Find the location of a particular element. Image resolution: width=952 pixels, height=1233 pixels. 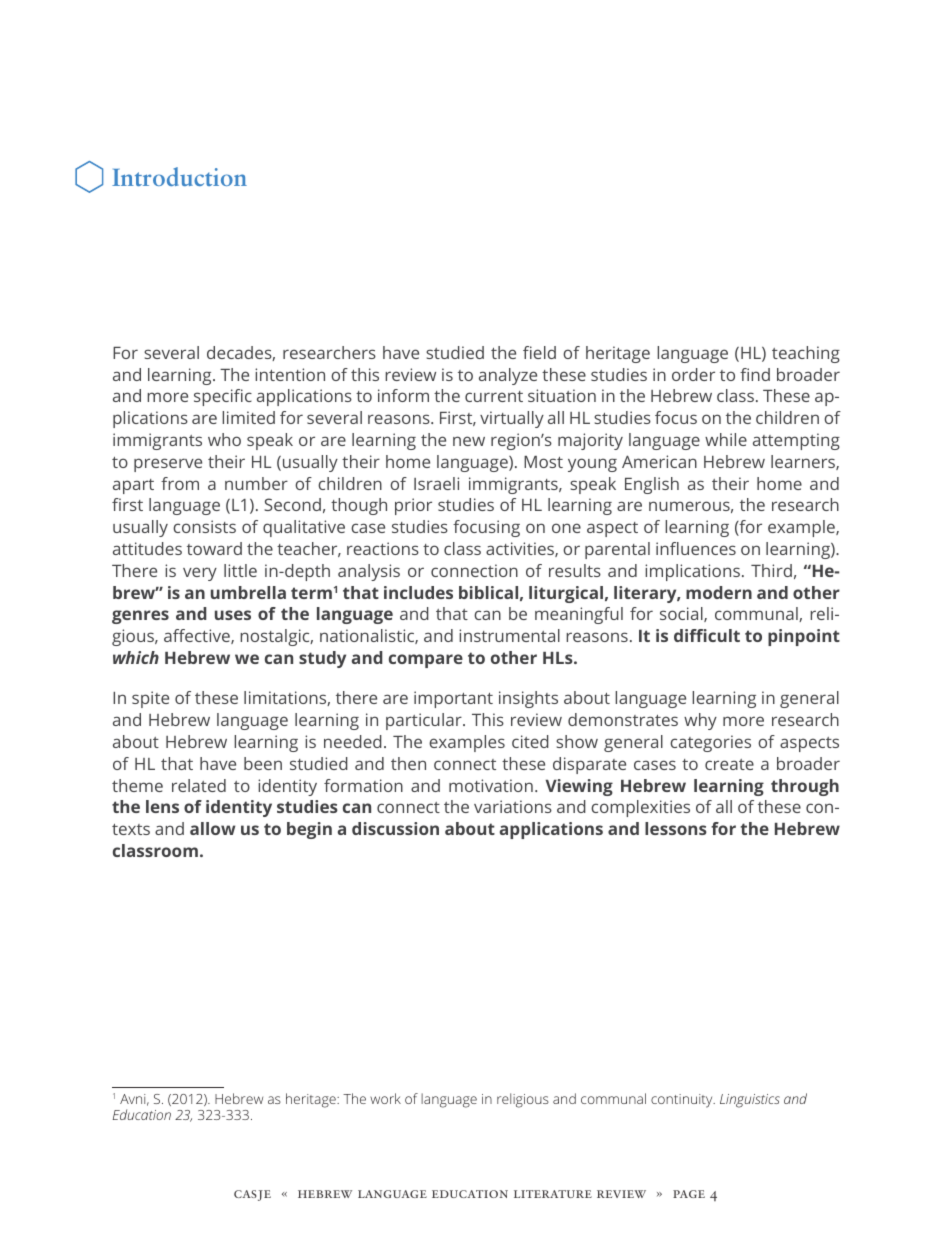

new is located at coordinates (469, 441).
